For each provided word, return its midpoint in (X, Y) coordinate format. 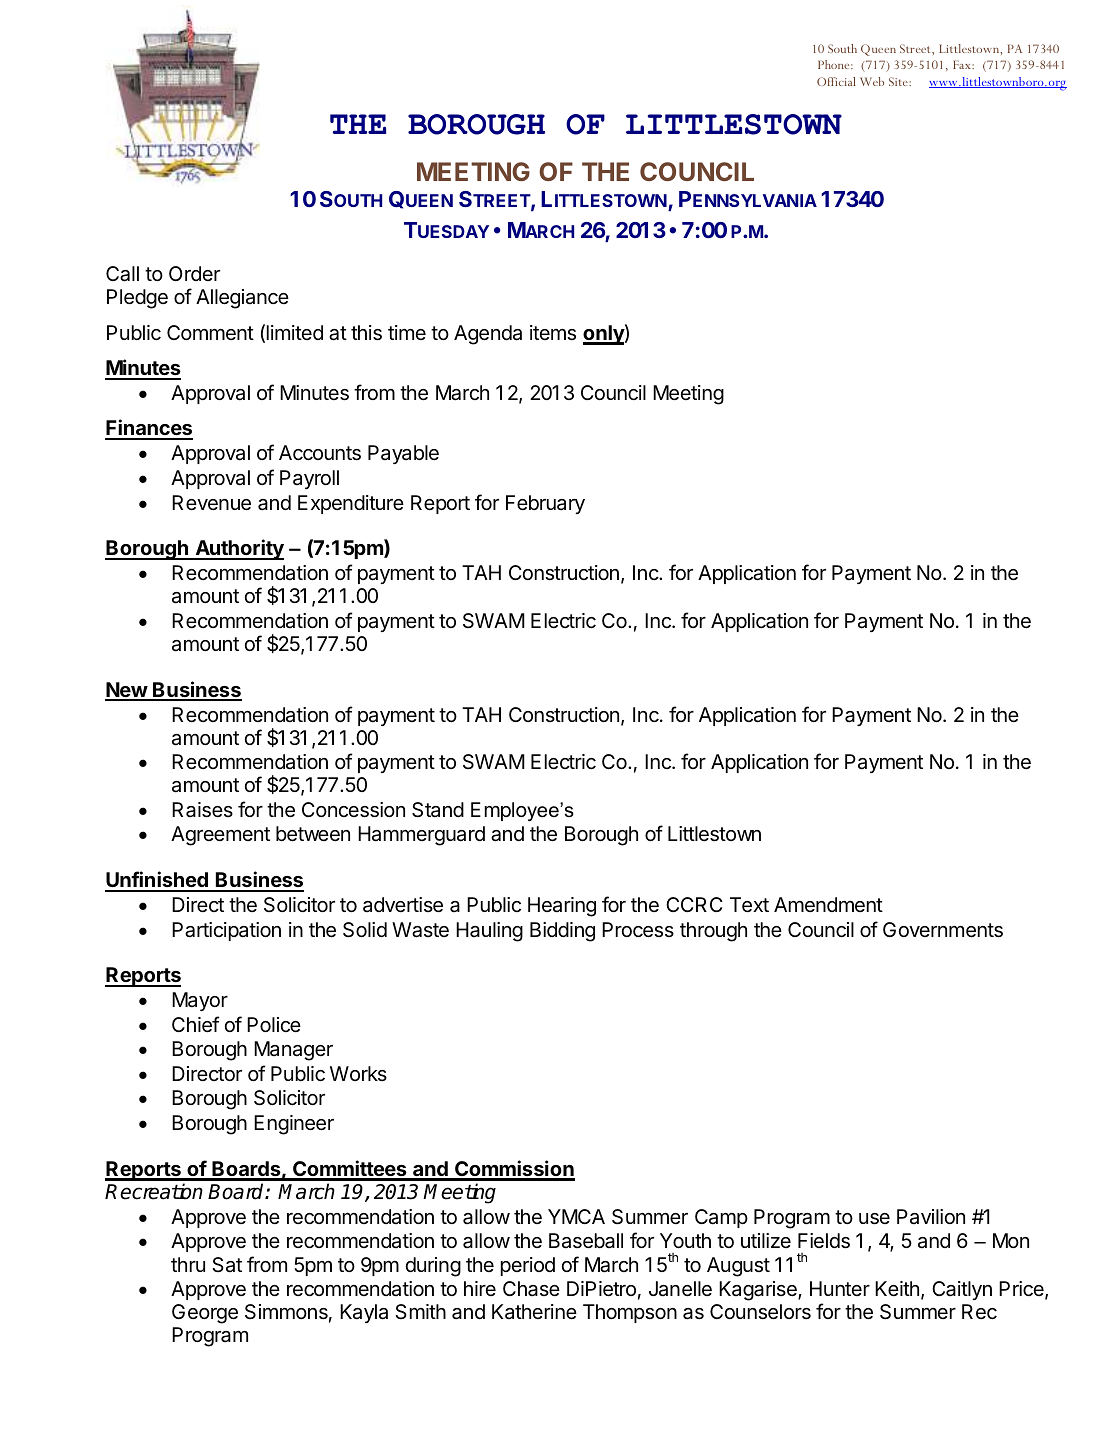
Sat (227, 1265)
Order (194, 273)
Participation (226, 931)
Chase (531, 1289)
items (553, 333)
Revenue (211, 503)
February (545, 504)
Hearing (562, 907)
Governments (943, 930)
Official (836, 81)
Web (872, 81)
